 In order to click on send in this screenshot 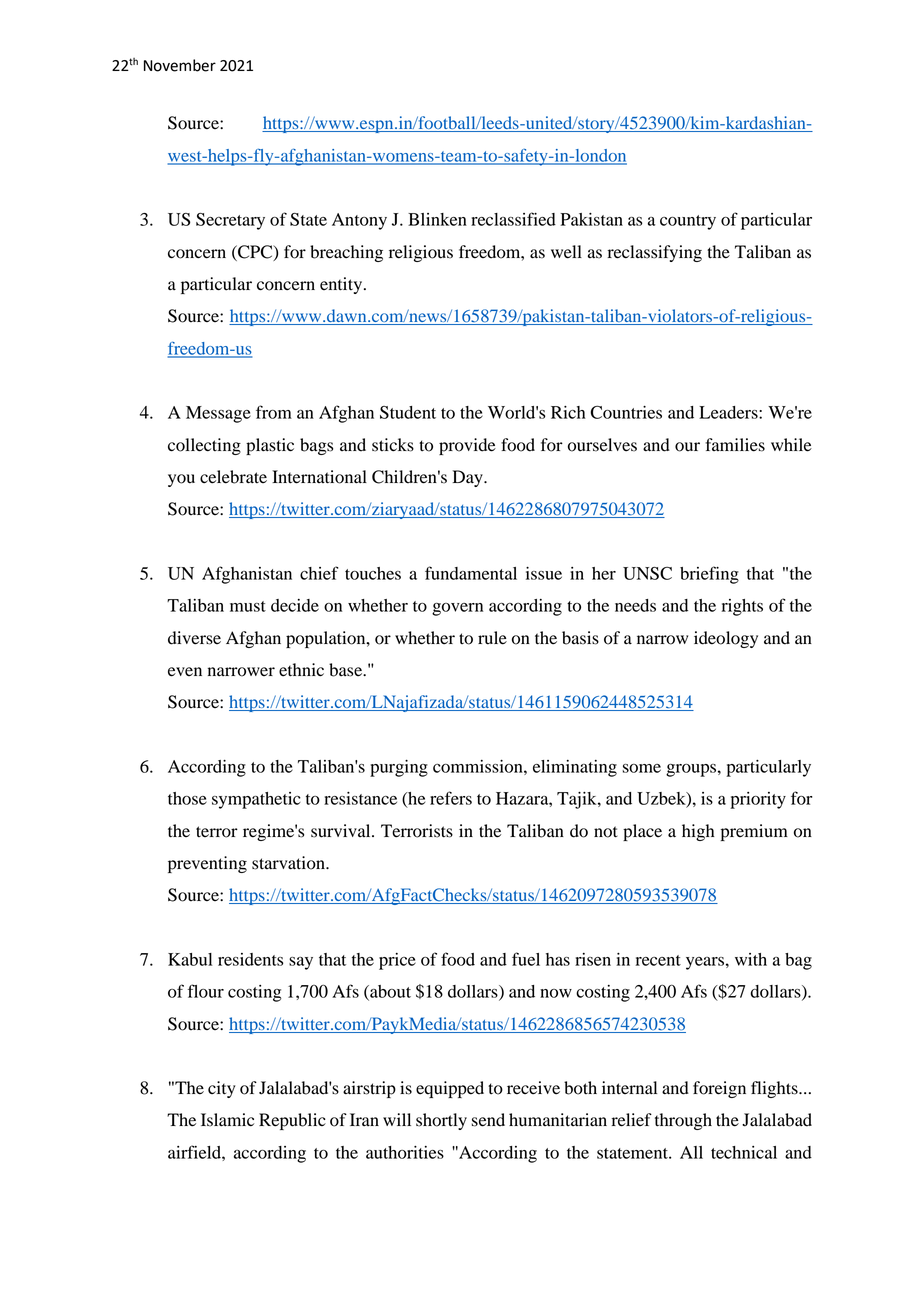, I will do `click(488, 1120)`.
